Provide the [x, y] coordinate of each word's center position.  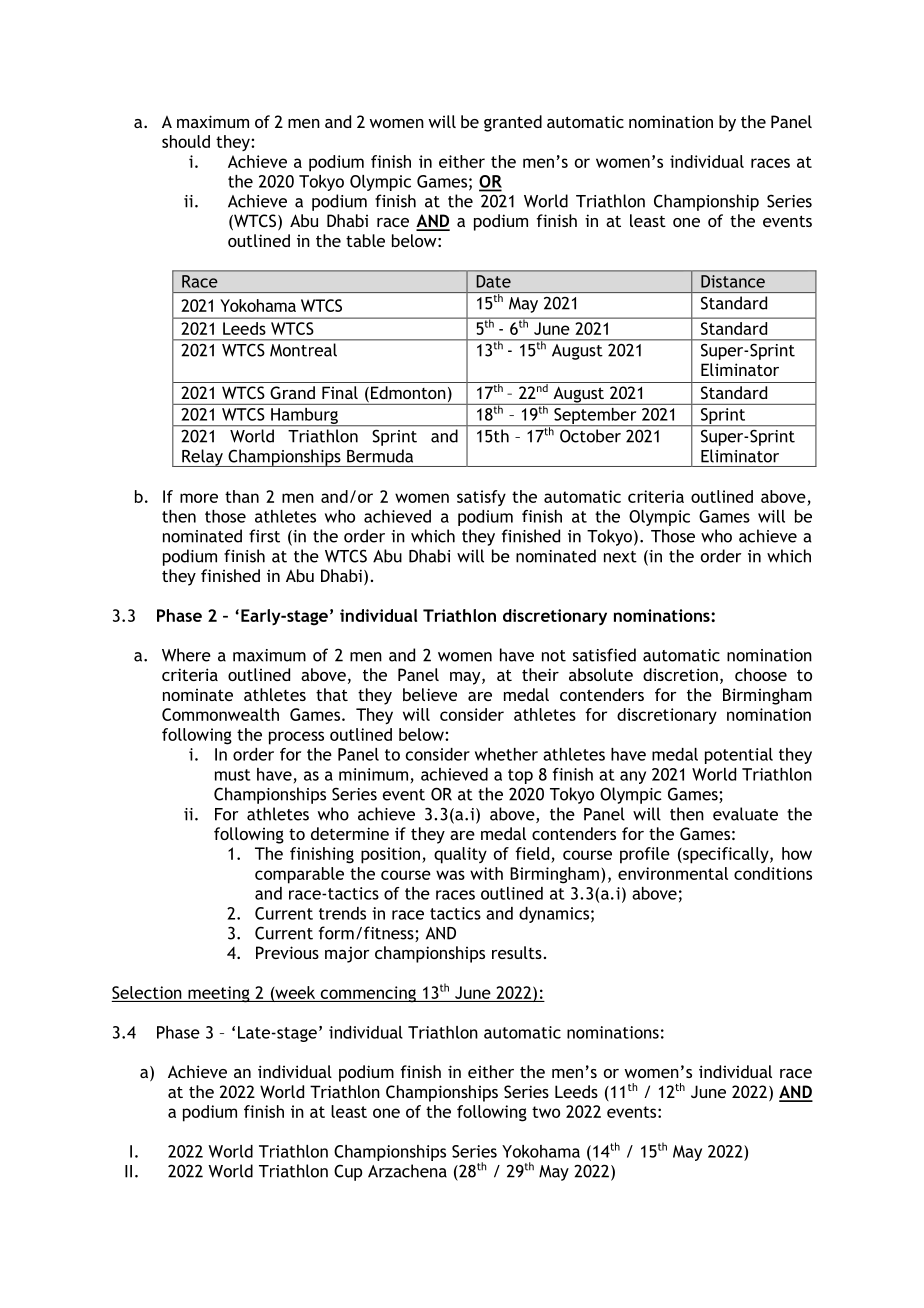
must [233, 775]
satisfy [481, 498]
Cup [348, 1173]
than [242, 496]
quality [460, 855]
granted [513, 123]
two [546, 1112]
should [186, 141]
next [620, 557]
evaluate [745, 814]
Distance [733, 281]
